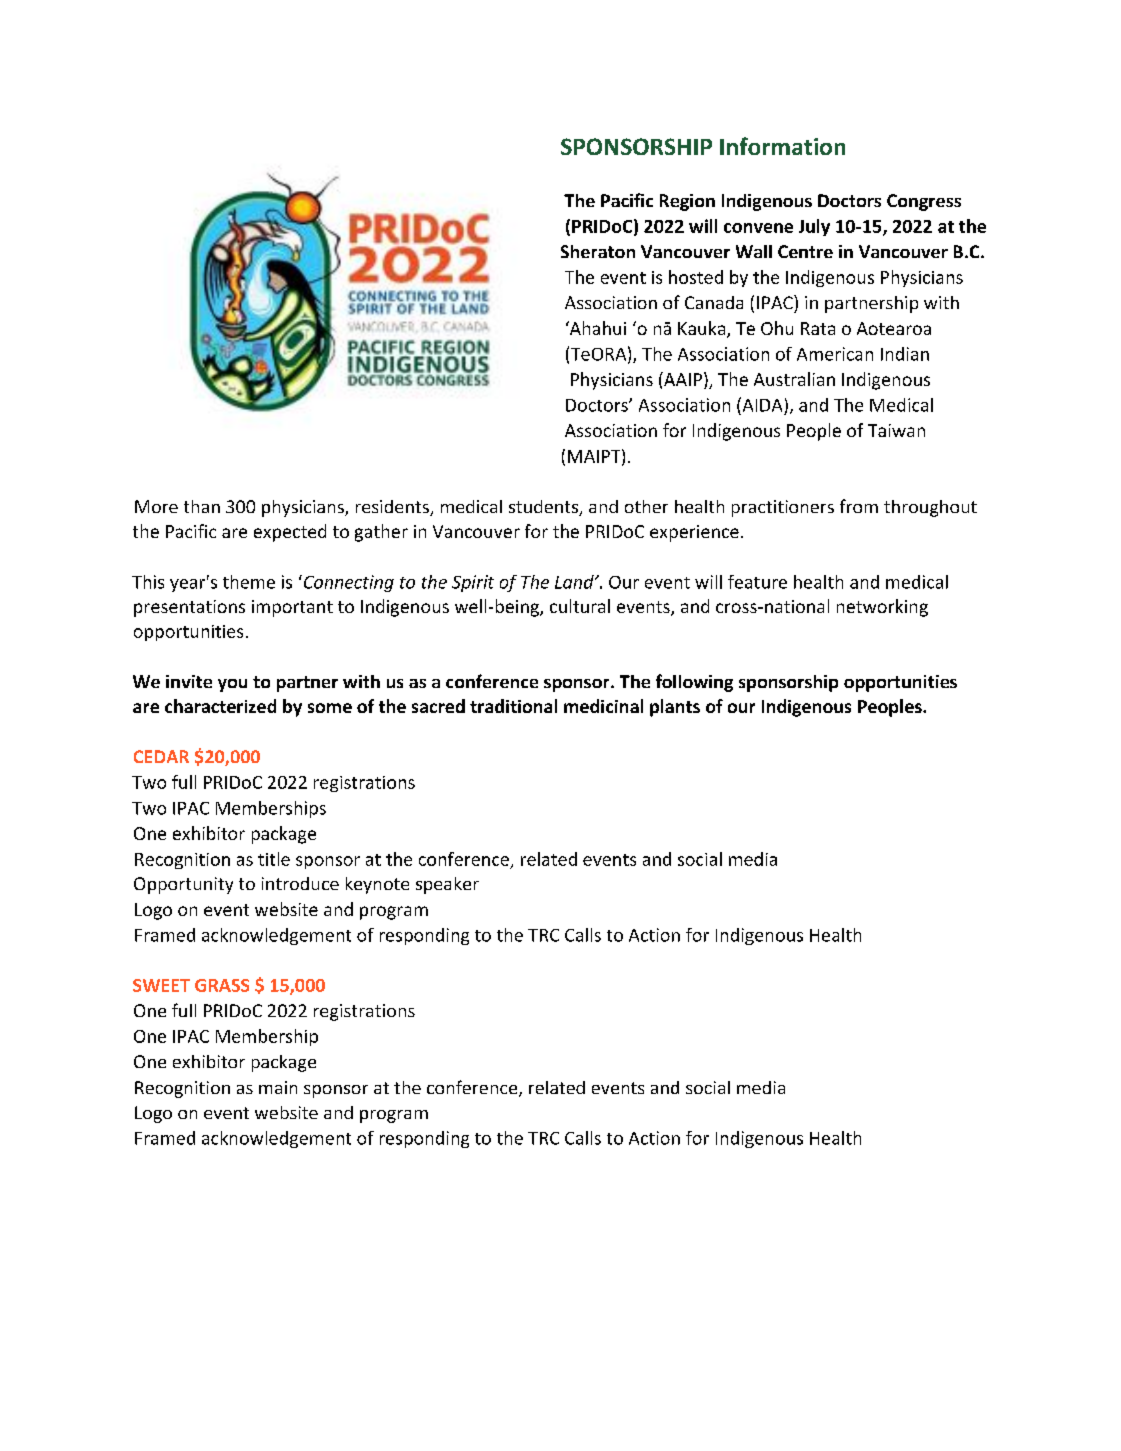 The height and width of the document is (1451, 1121). I want to click on networking, so click(882, 608).
